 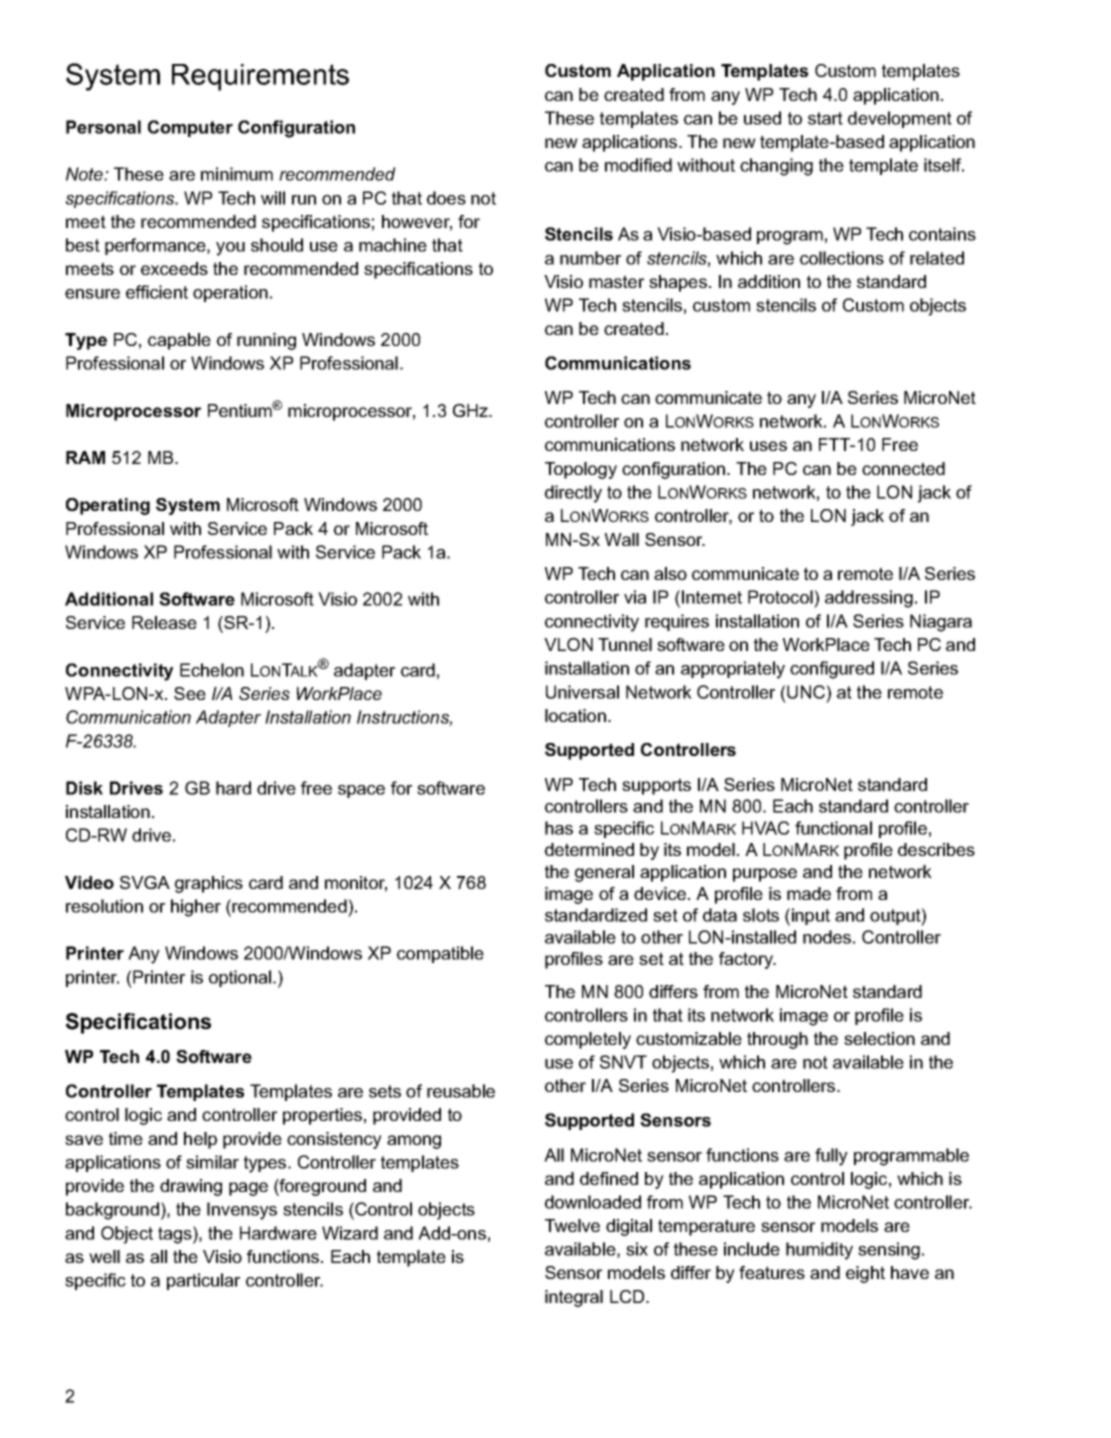 I want to click on has, so click(x=559, y=828).
